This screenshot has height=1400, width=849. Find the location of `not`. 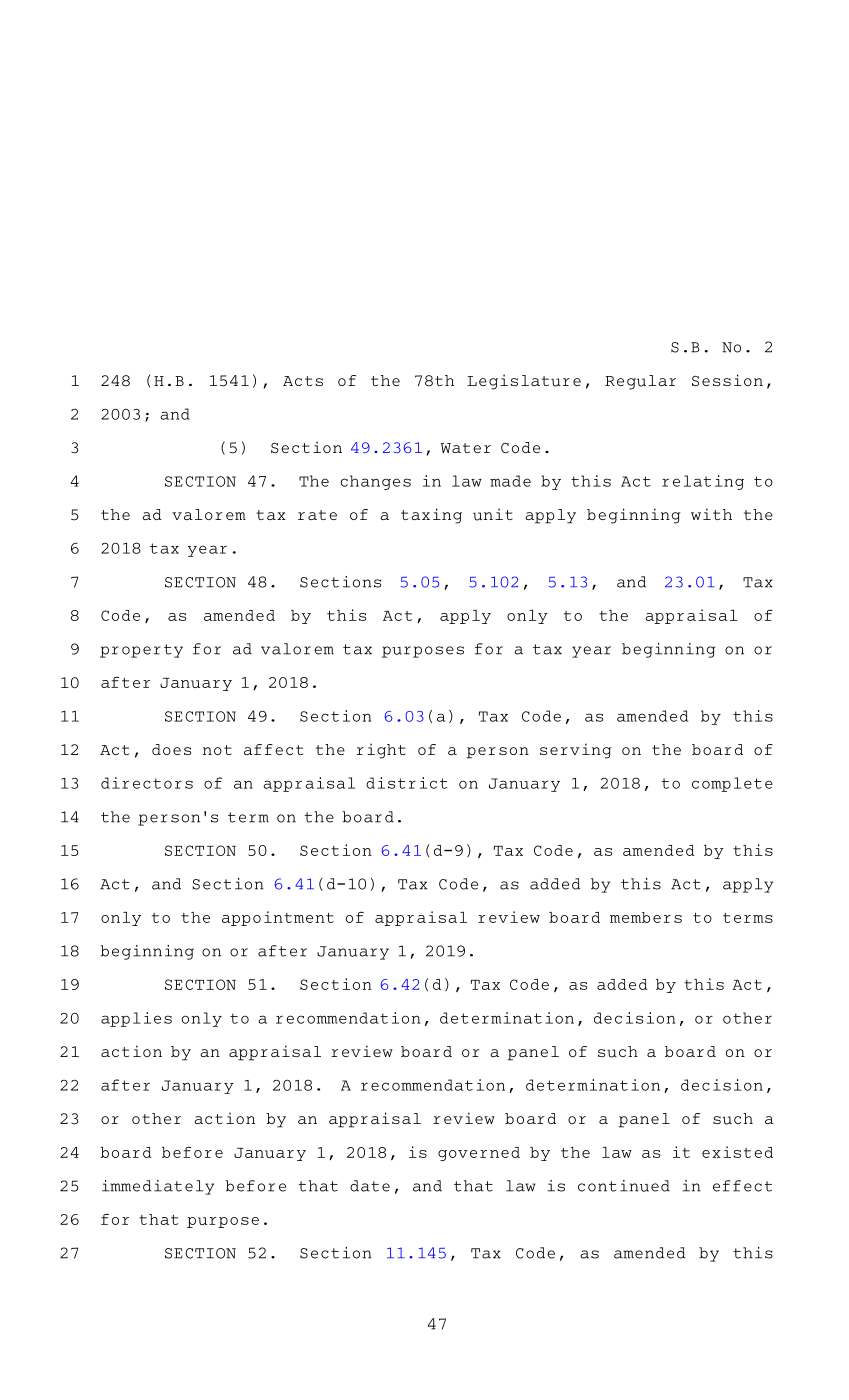

not is located at coordinates (217, 750).
